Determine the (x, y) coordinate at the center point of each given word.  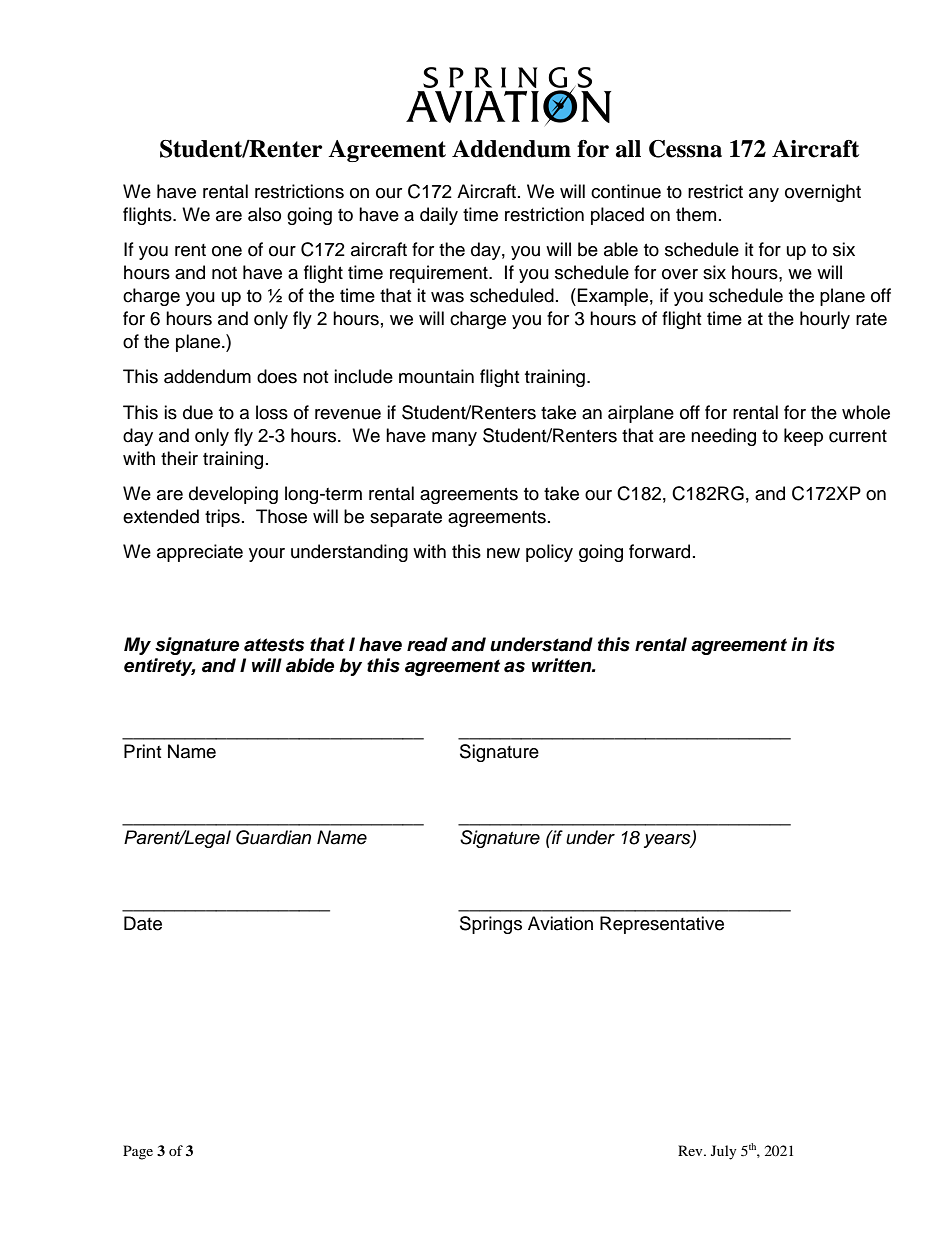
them (696, 214)
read (427, 644)
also (264, 214)
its (824, 644)
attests (274, 645)
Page (138, 1152)
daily (439, 216)
